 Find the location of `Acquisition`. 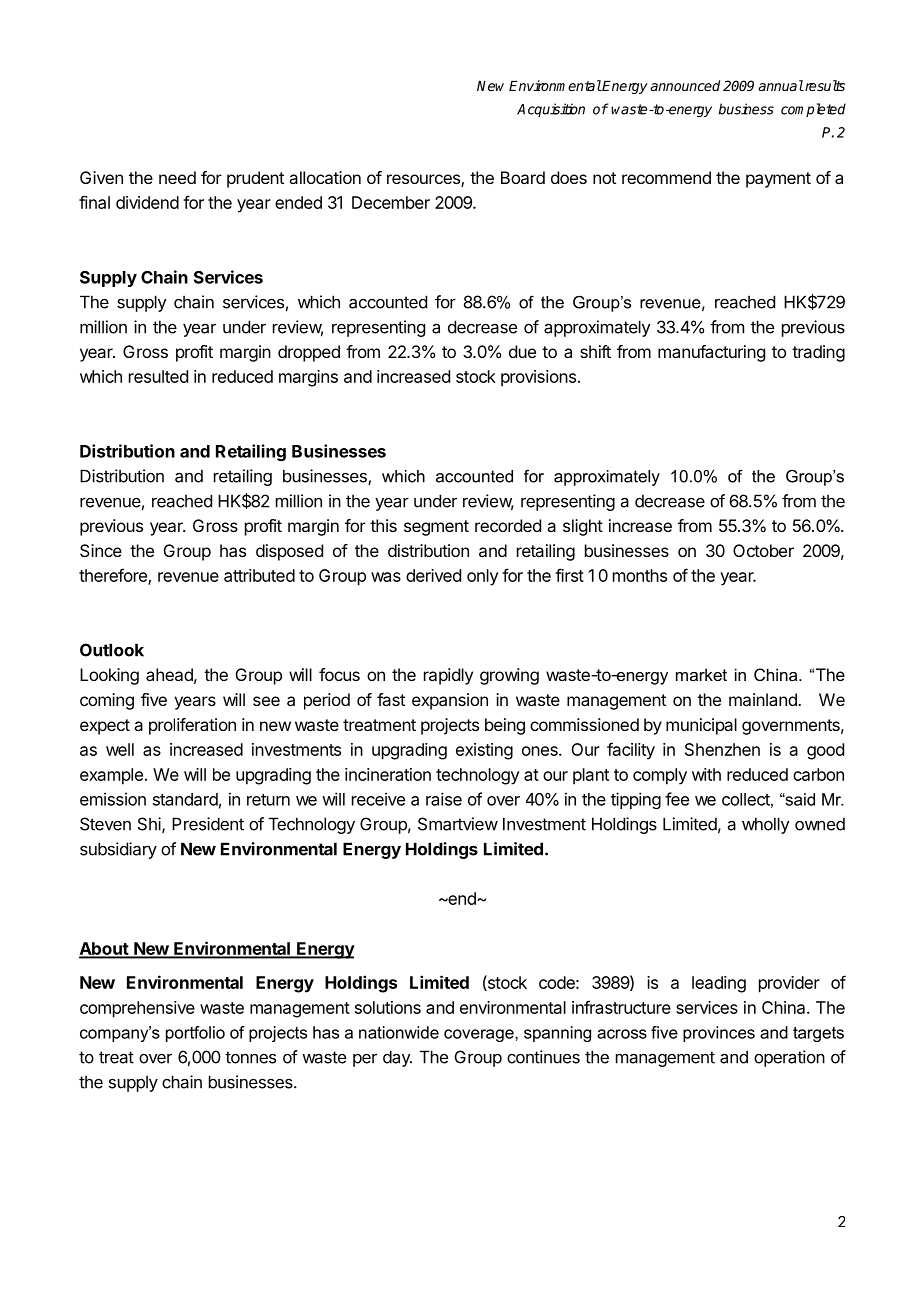

Acquisition is located at coordinates (551, 110).
